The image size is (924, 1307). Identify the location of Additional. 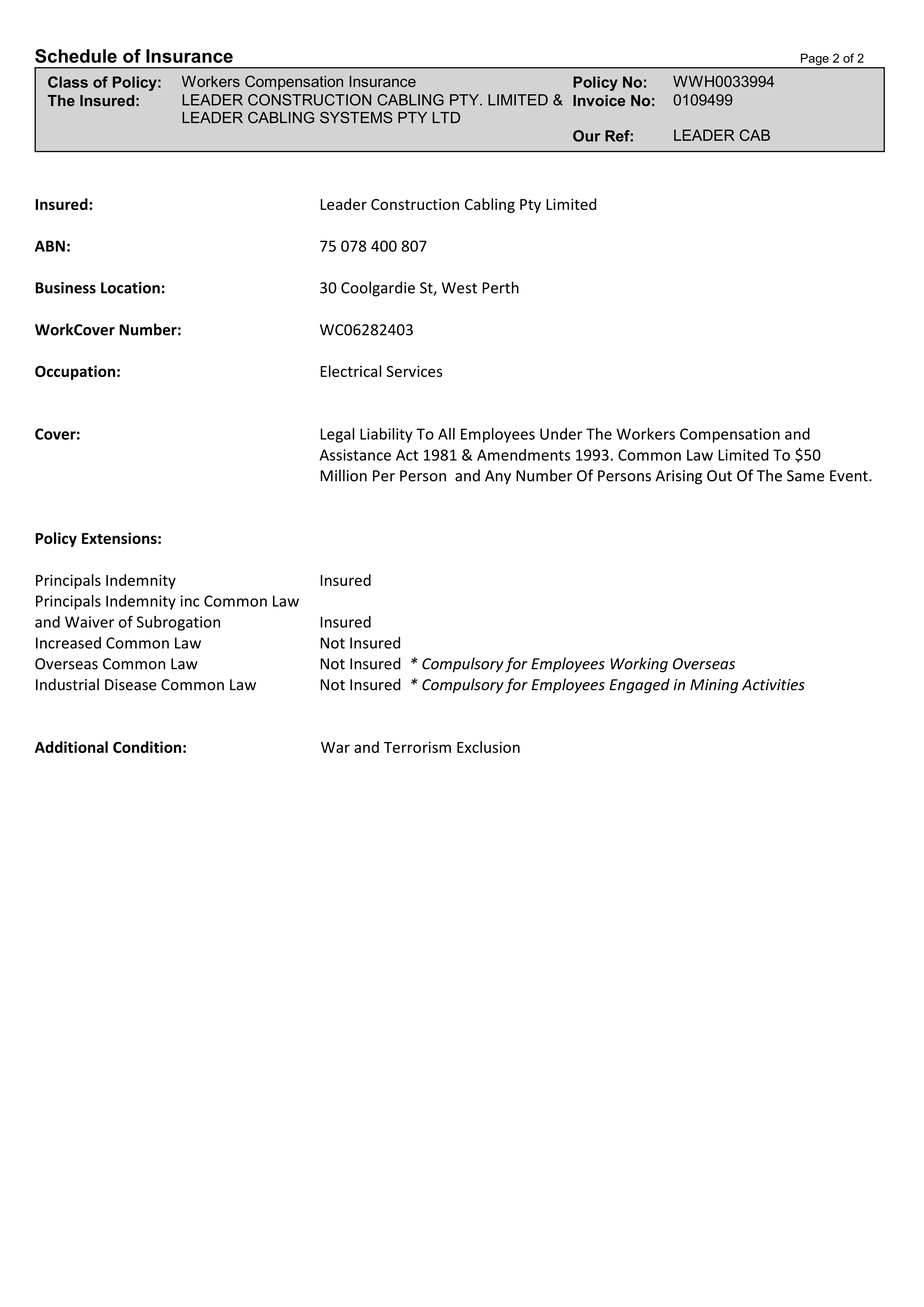
(71, 747).
